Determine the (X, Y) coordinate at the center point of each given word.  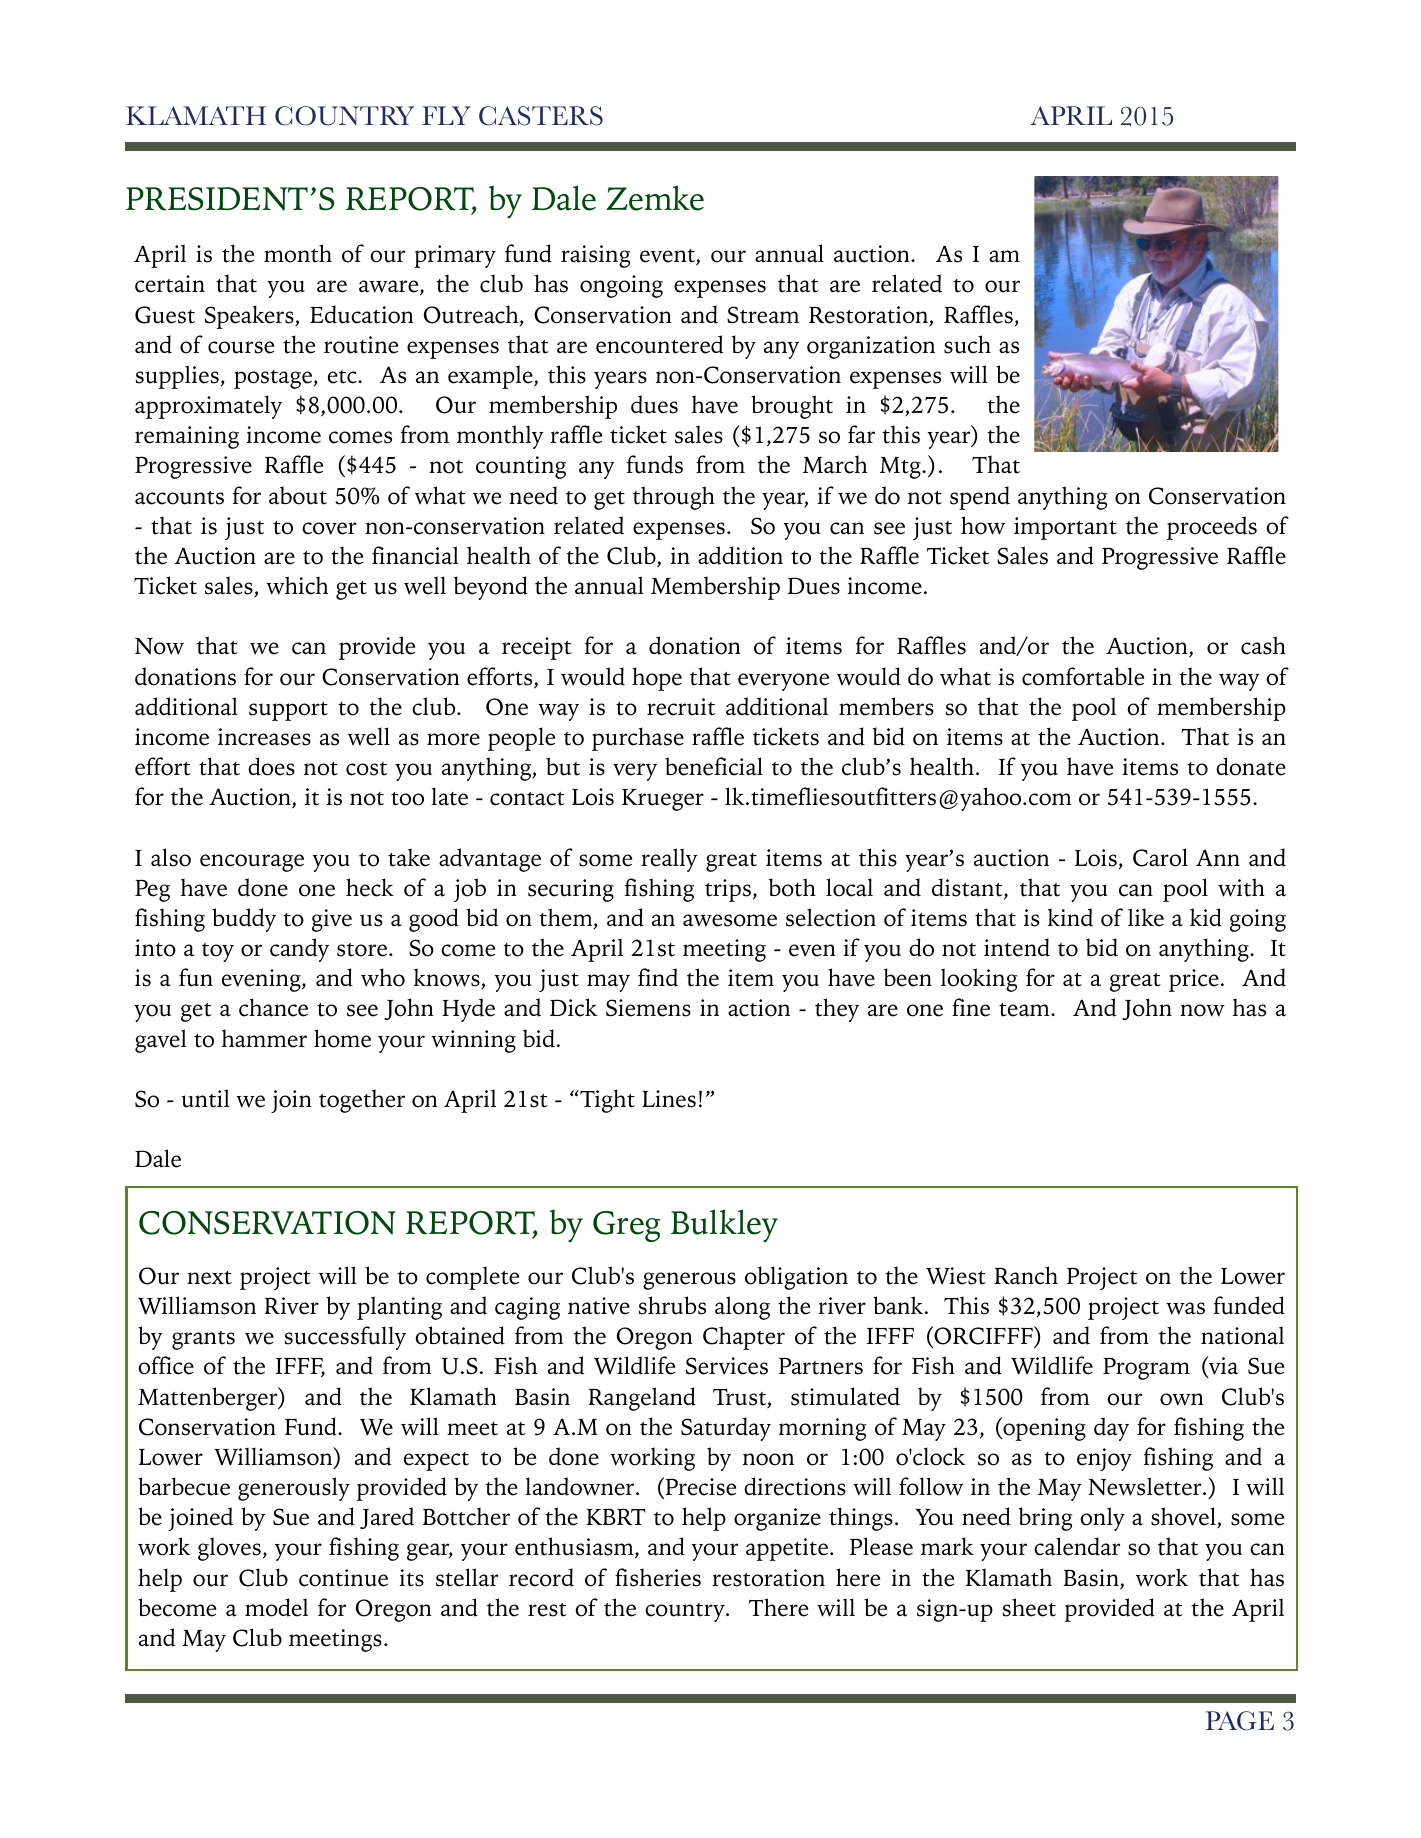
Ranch (1026, 1275)
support (288, 711)
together (362, 1101)
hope (657, 679)
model (276, 1607)
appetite (788, 1549)
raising (595, 256)
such (967, 344)
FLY (446, 115)
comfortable (1083, 676)
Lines (669, 1099)
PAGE (1240, 1721)
